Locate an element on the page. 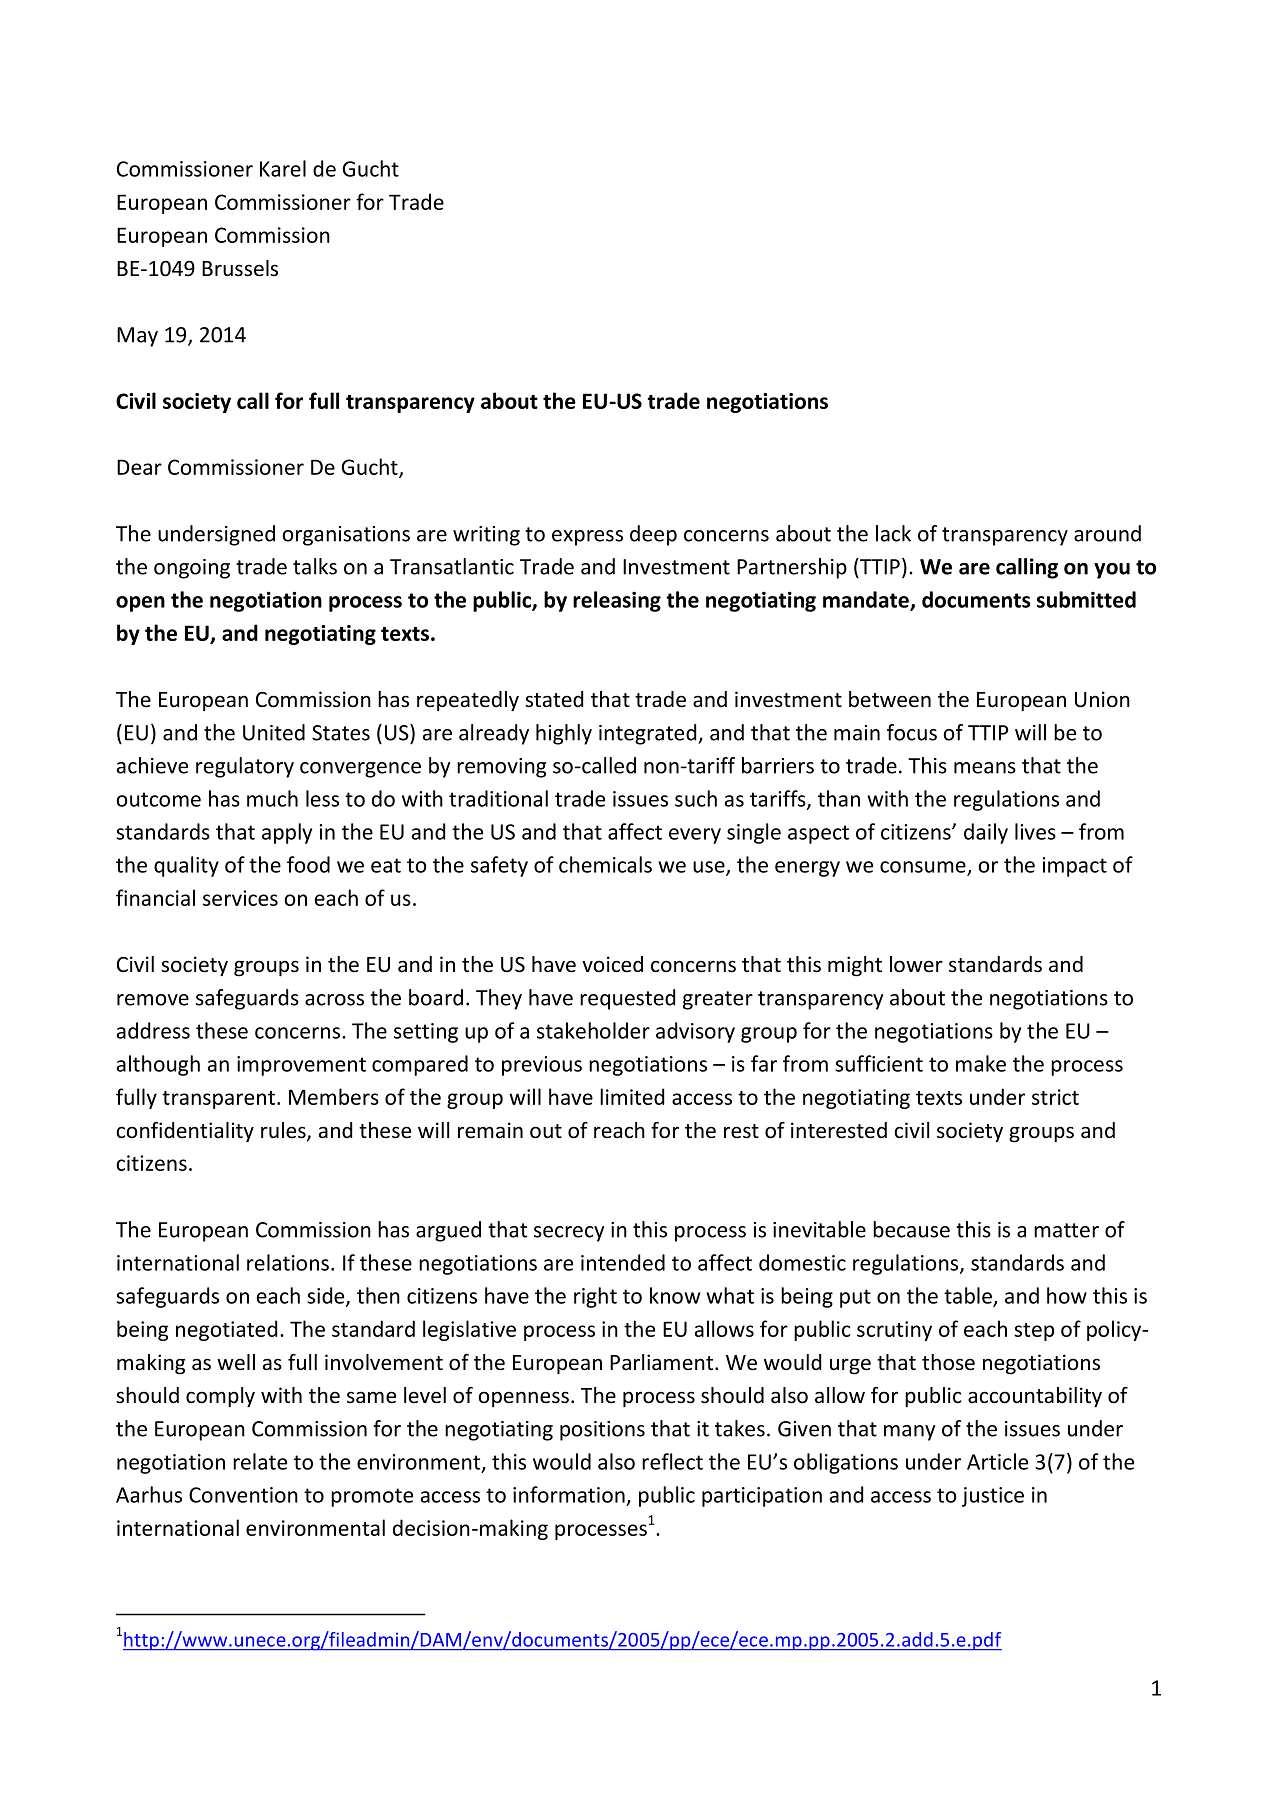 The width and height of the page is (1278, 1807). stakeholder is located at coordinates (593, 1030).
